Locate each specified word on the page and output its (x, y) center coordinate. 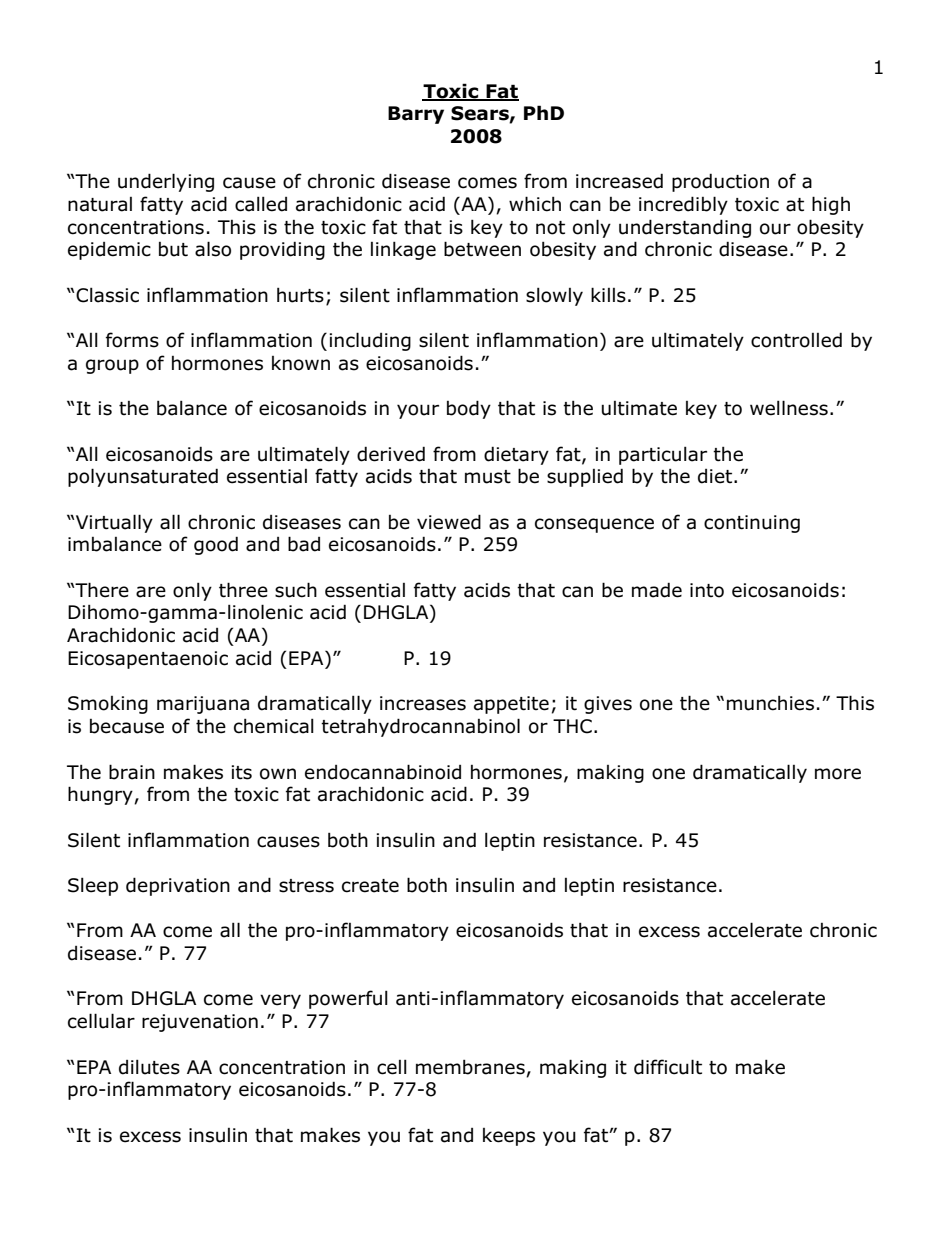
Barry (416, 115)
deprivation (178, 886)
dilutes (149, 1067)
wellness (789, 408)
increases (423, 703)
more (838, 774)
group (112, 366)
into (707, 590)
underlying (166, 182)
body (469, 409)
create (370, 886)
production (720, 182)
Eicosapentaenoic (148, 660)
